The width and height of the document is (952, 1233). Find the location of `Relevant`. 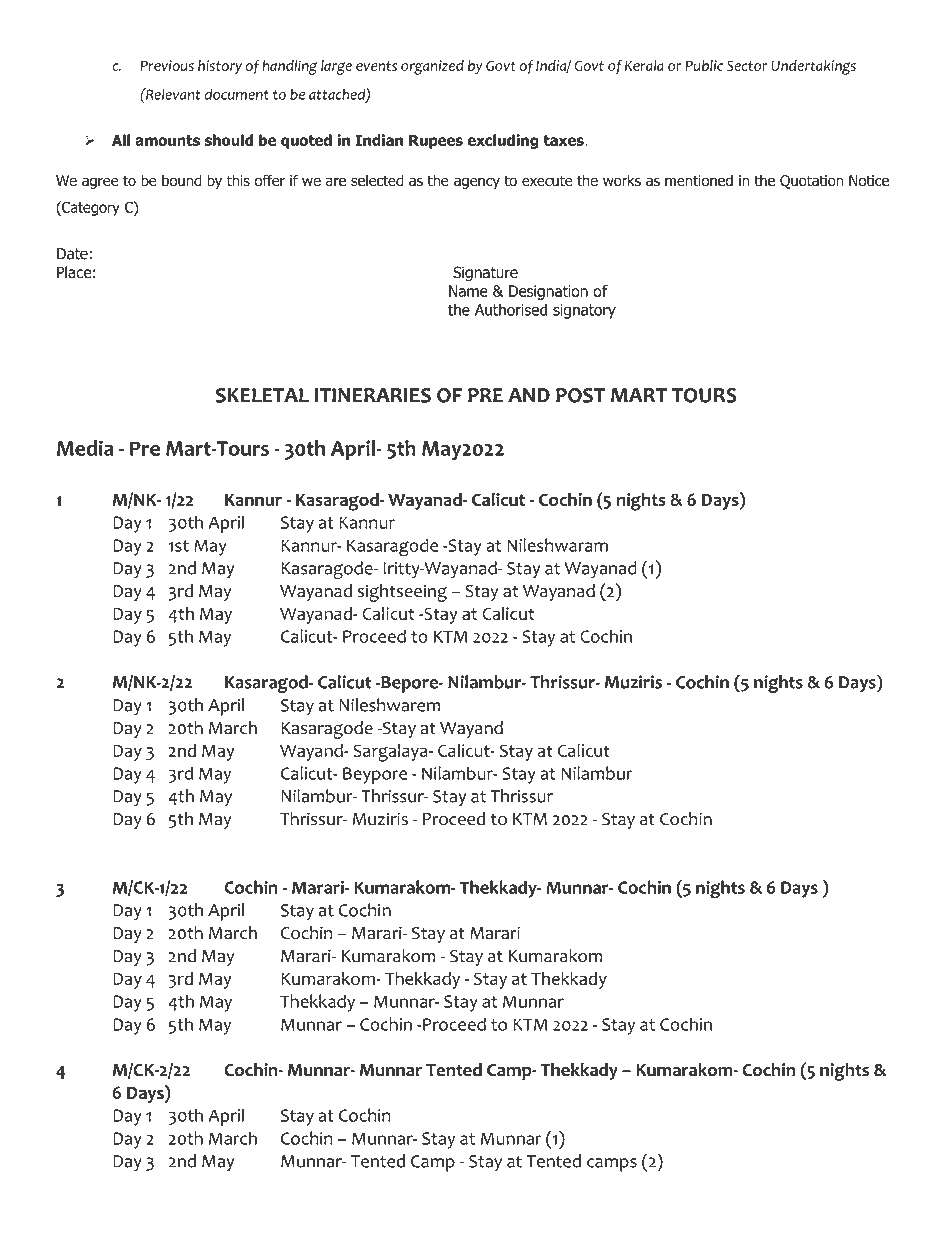

Relevant is located at coordinates (172, 94).
